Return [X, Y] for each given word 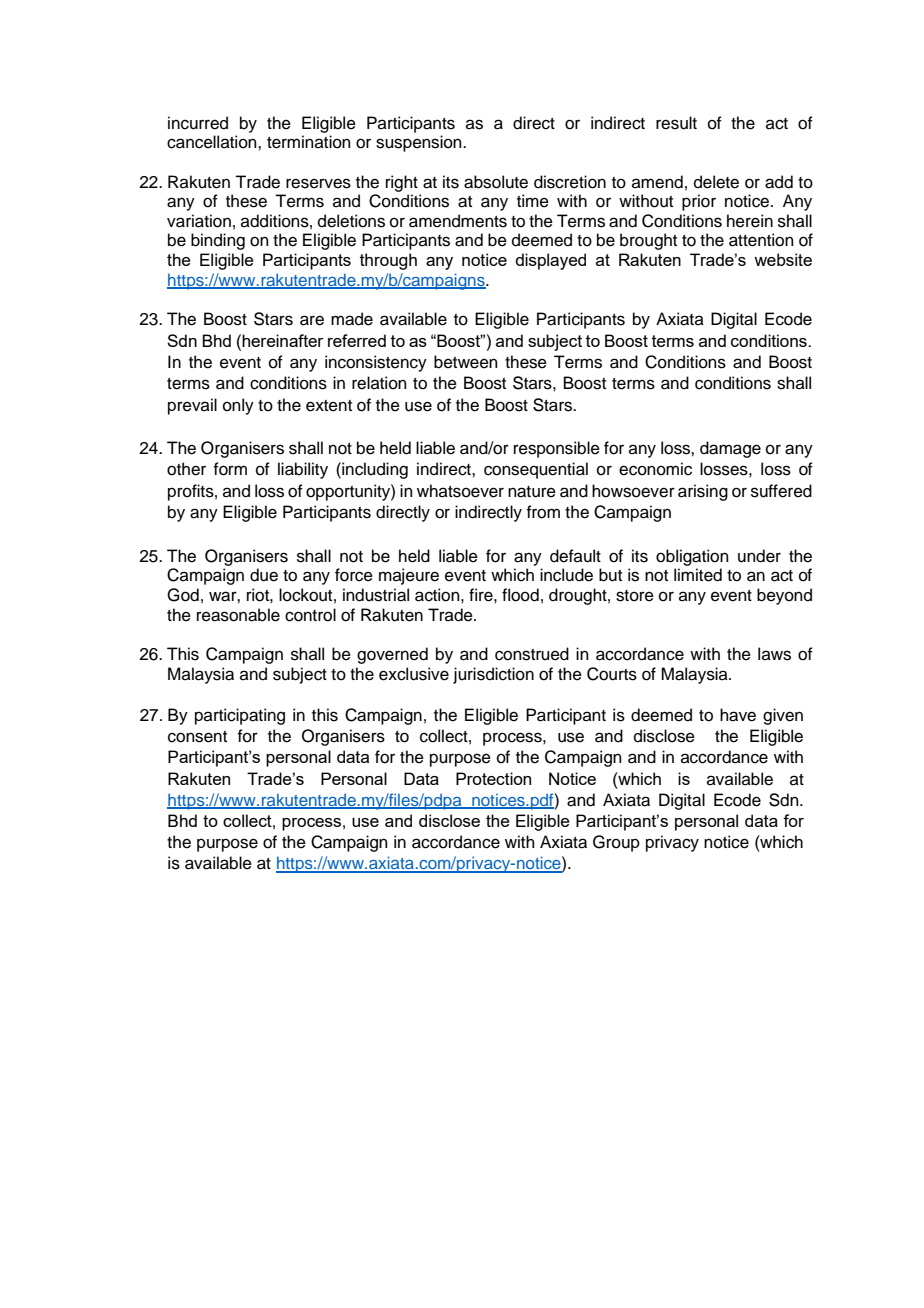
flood [520, 595]
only [238, 406]
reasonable [238, 615]
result [676, 123]
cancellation [213, 142]
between [466, 362]
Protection [493, 778]
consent [197, 737]
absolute [496, 182]
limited [698, 575]
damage [730, 449]
